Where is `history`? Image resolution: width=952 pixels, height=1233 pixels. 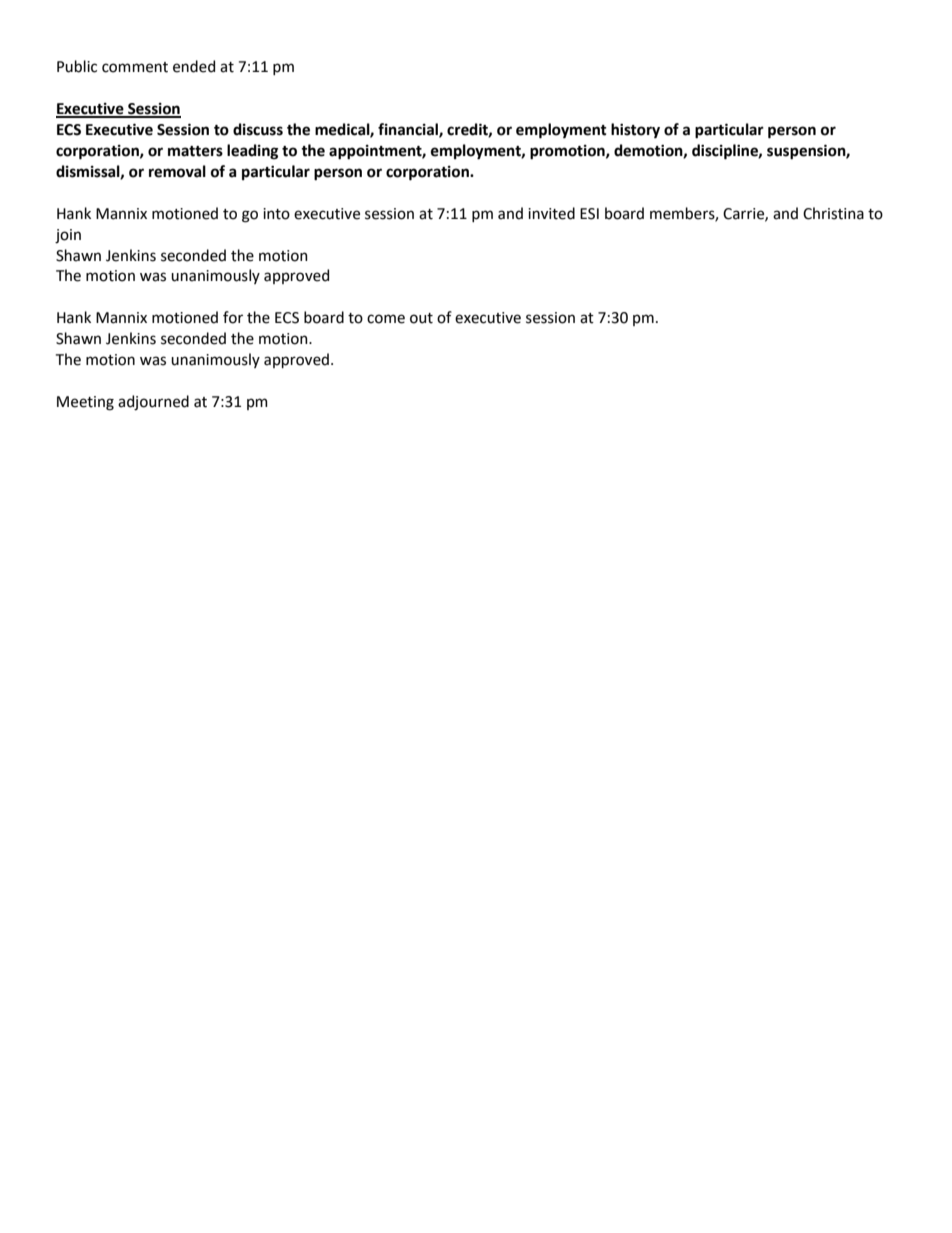 history is located at coordinates (635, 130).
